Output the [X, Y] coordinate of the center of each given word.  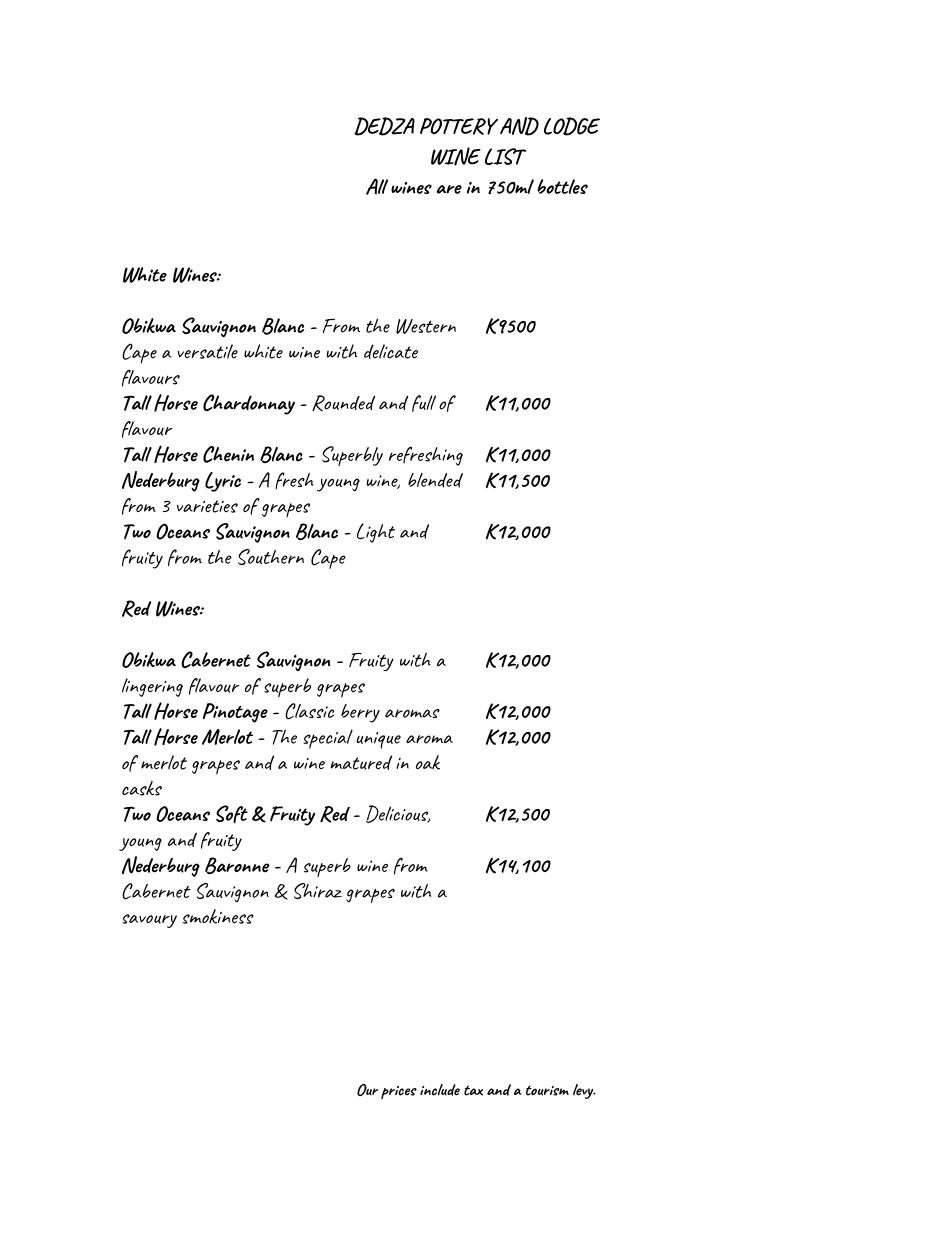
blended [435, 480]
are [449, 189]
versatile [207, 351]
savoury [149, 921]
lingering [152, 687]
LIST [505, 156]
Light [376, 533]
